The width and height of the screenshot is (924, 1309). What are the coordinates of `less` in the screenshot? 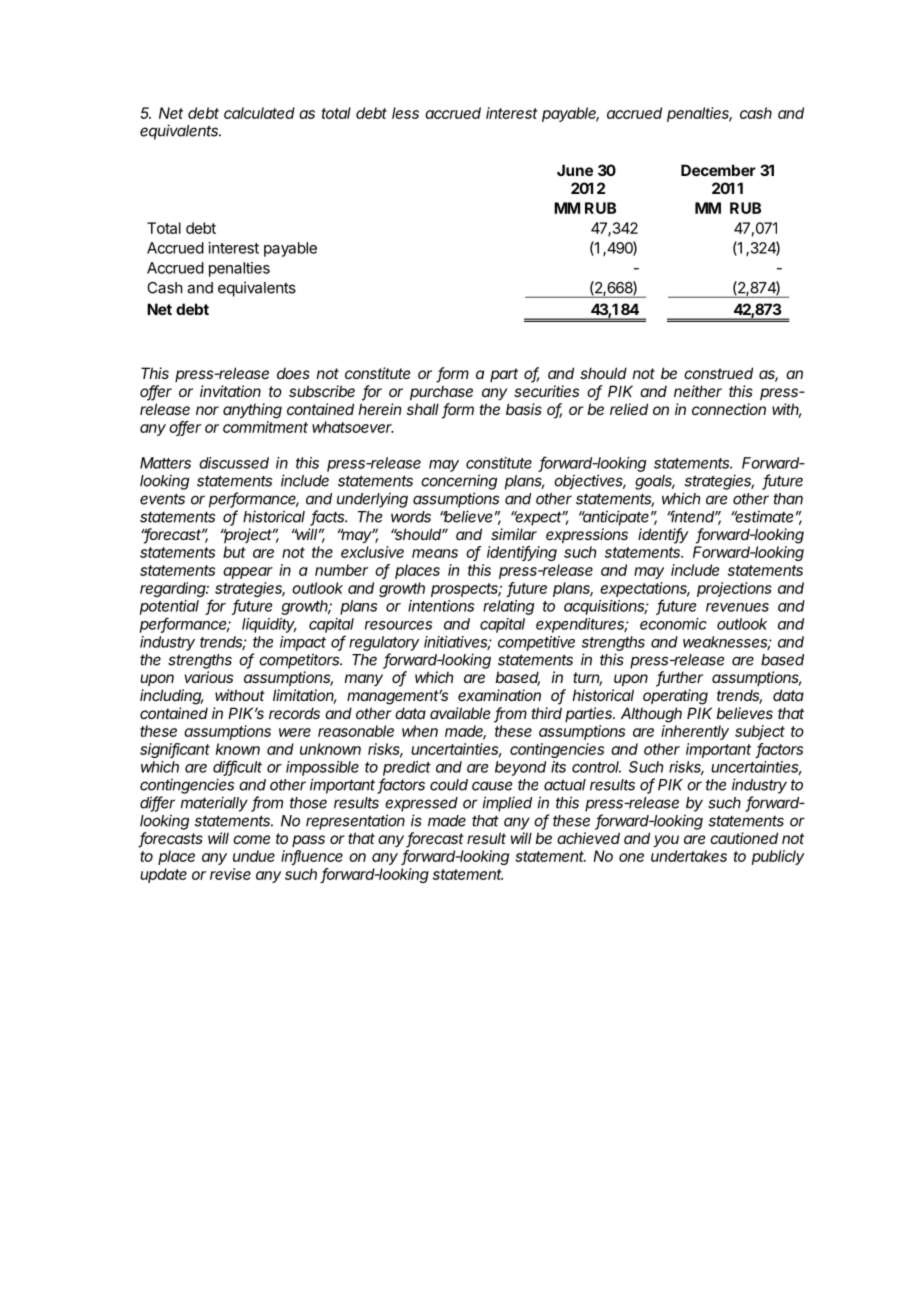 It's located at (405, 113).
